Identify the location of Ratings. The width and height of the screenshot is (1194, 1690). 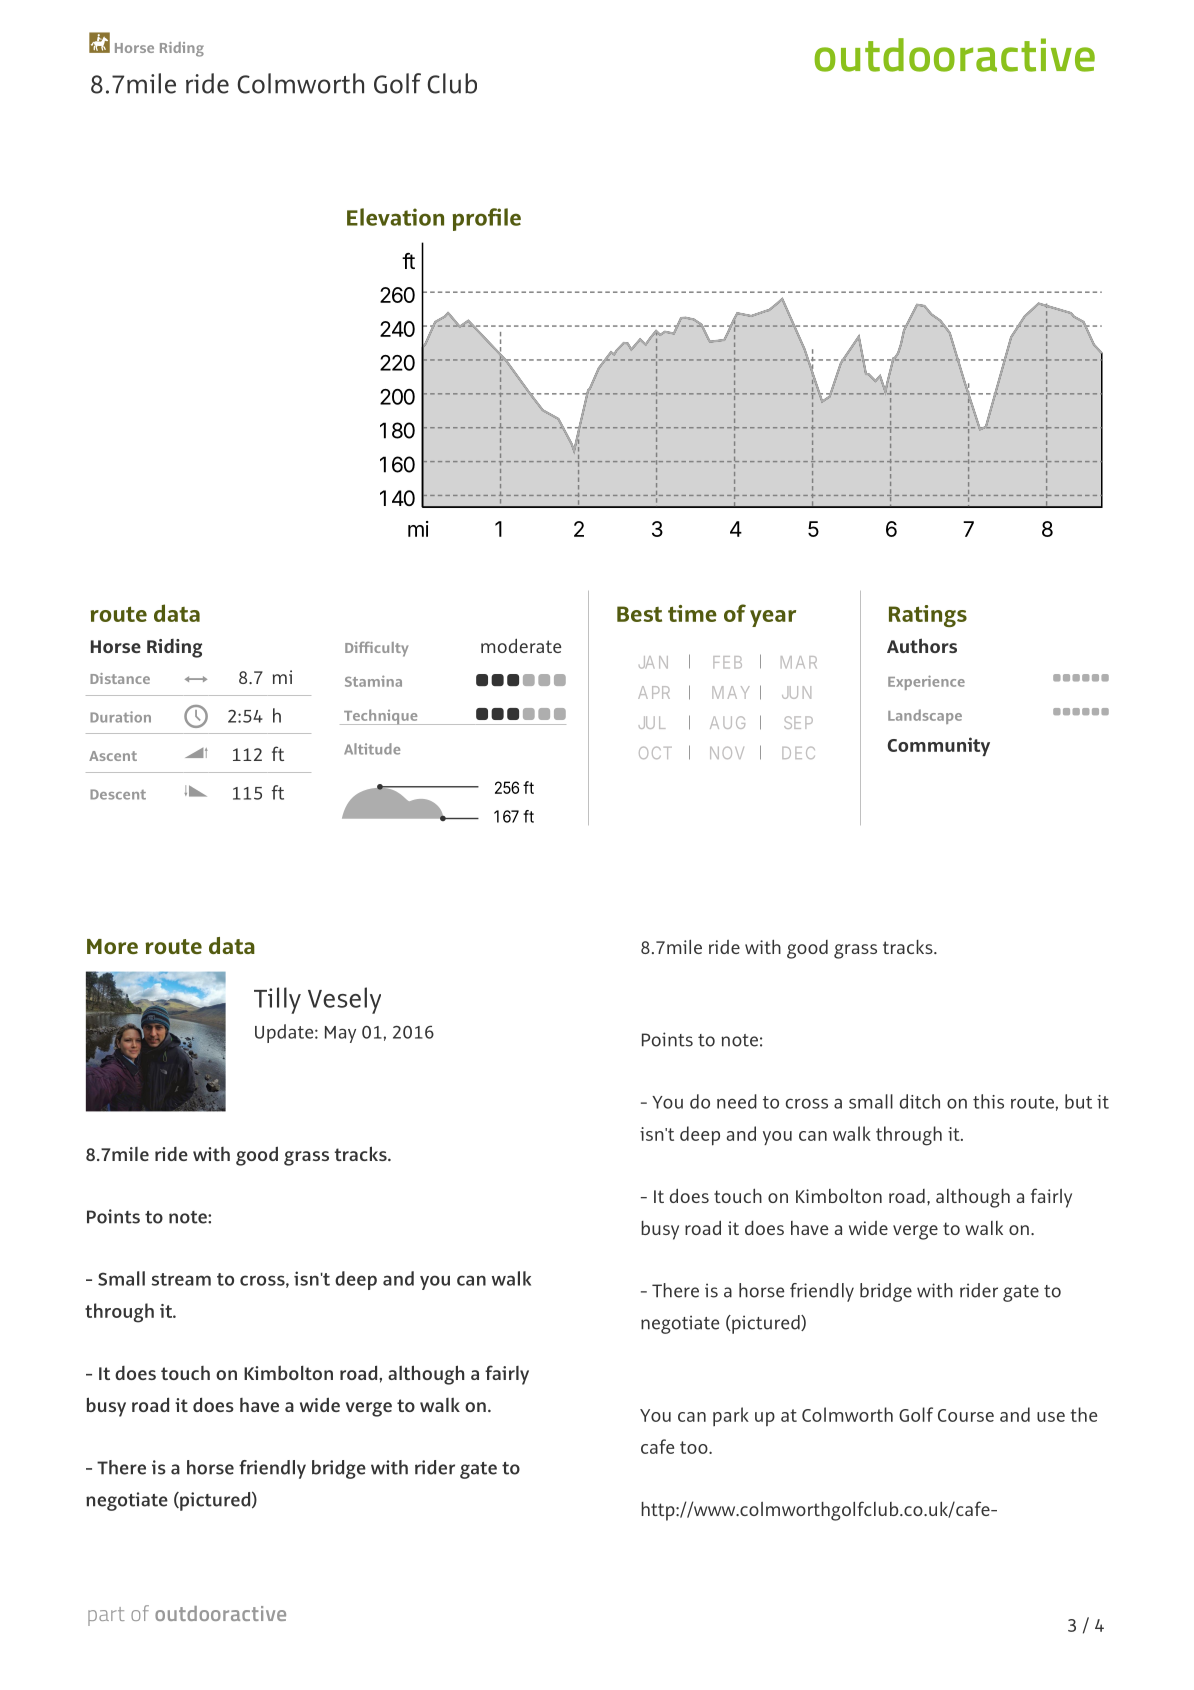
(928, 616).
